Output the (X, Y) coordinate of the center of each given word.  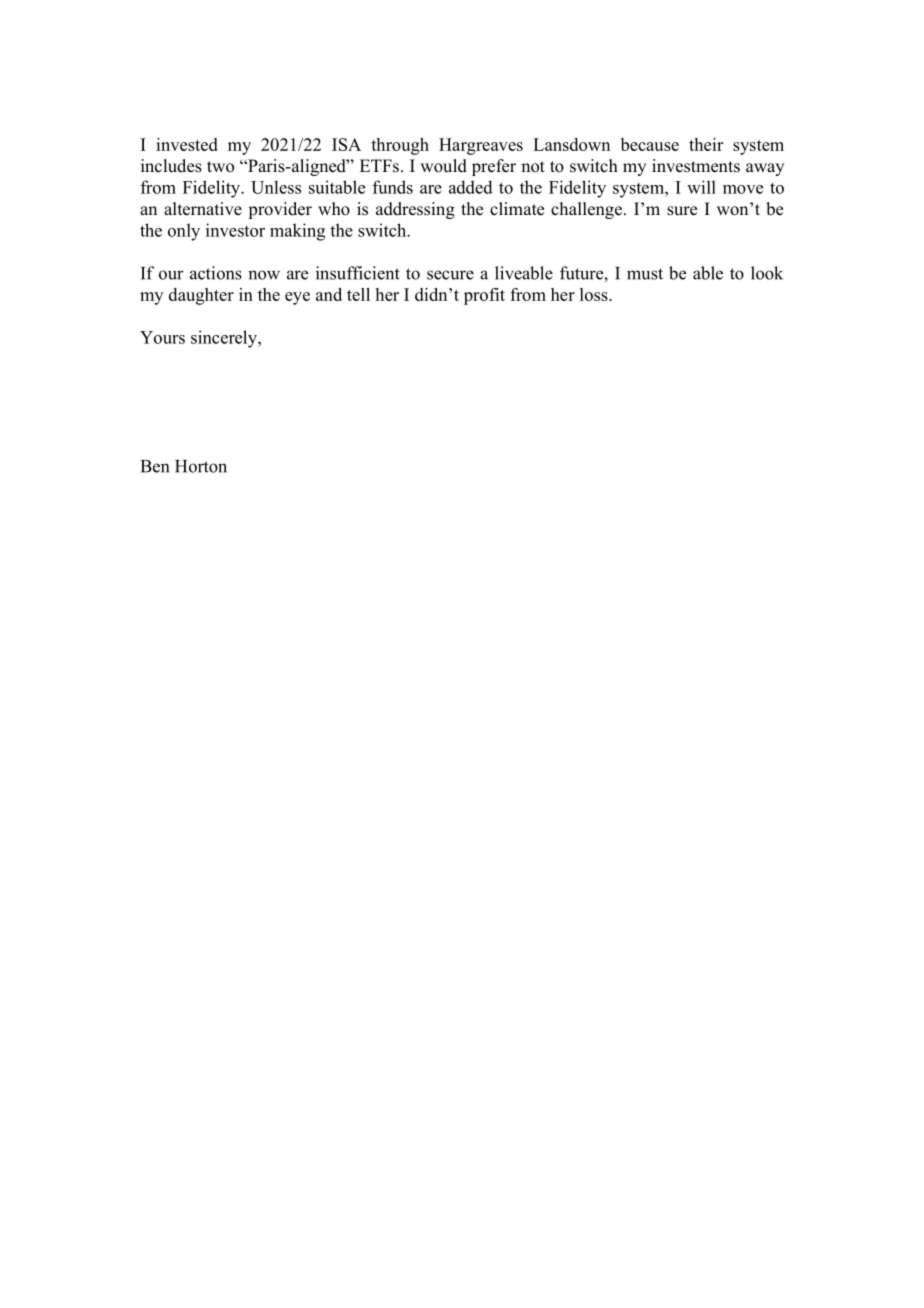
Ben (155, 466)
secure (450, 275)
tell (358, 294)
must (645, 274)
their (706, 144)
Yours (162, 337)
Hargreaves (481, 146)
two (220, 167)
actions (216, 273)
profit (484, 296)
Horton (201, 466)
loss (595, 294)
